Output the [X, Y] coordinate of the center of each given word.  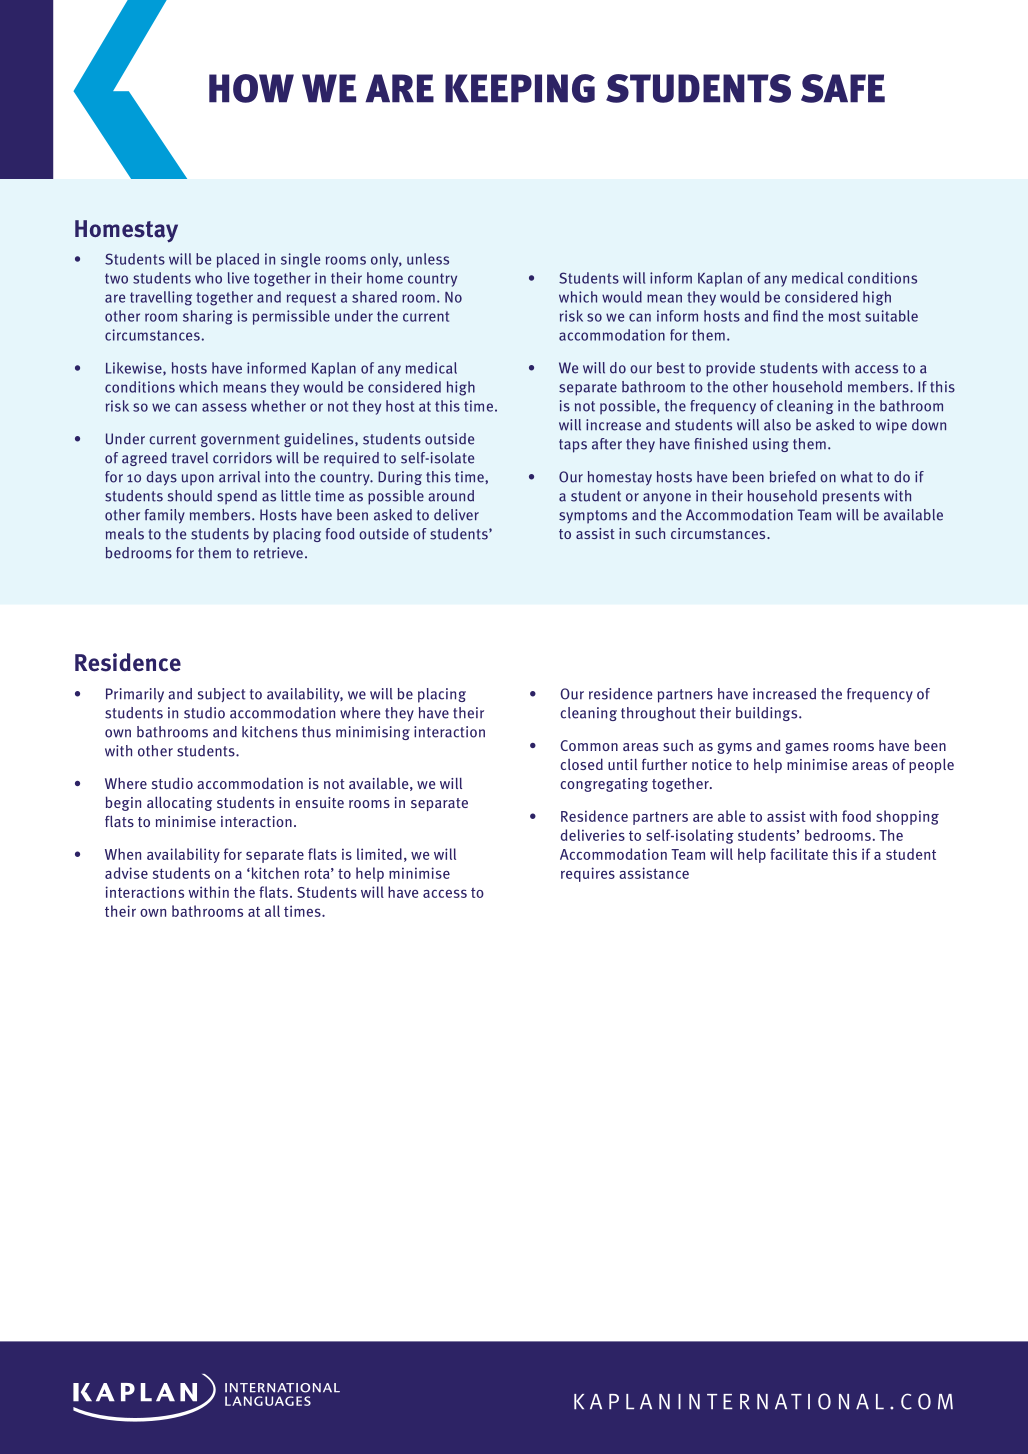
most [845, 316]
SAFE [843, 88]
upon [198, 480]
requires [588, 874]
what [857, 477]
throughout [658, 714]
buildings [768, 714]
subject [222, 695]
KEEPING [520, 88]
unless [428, 259]
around [451, 496]
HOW [251, 88]
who [208, 278]
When [123, 854]
